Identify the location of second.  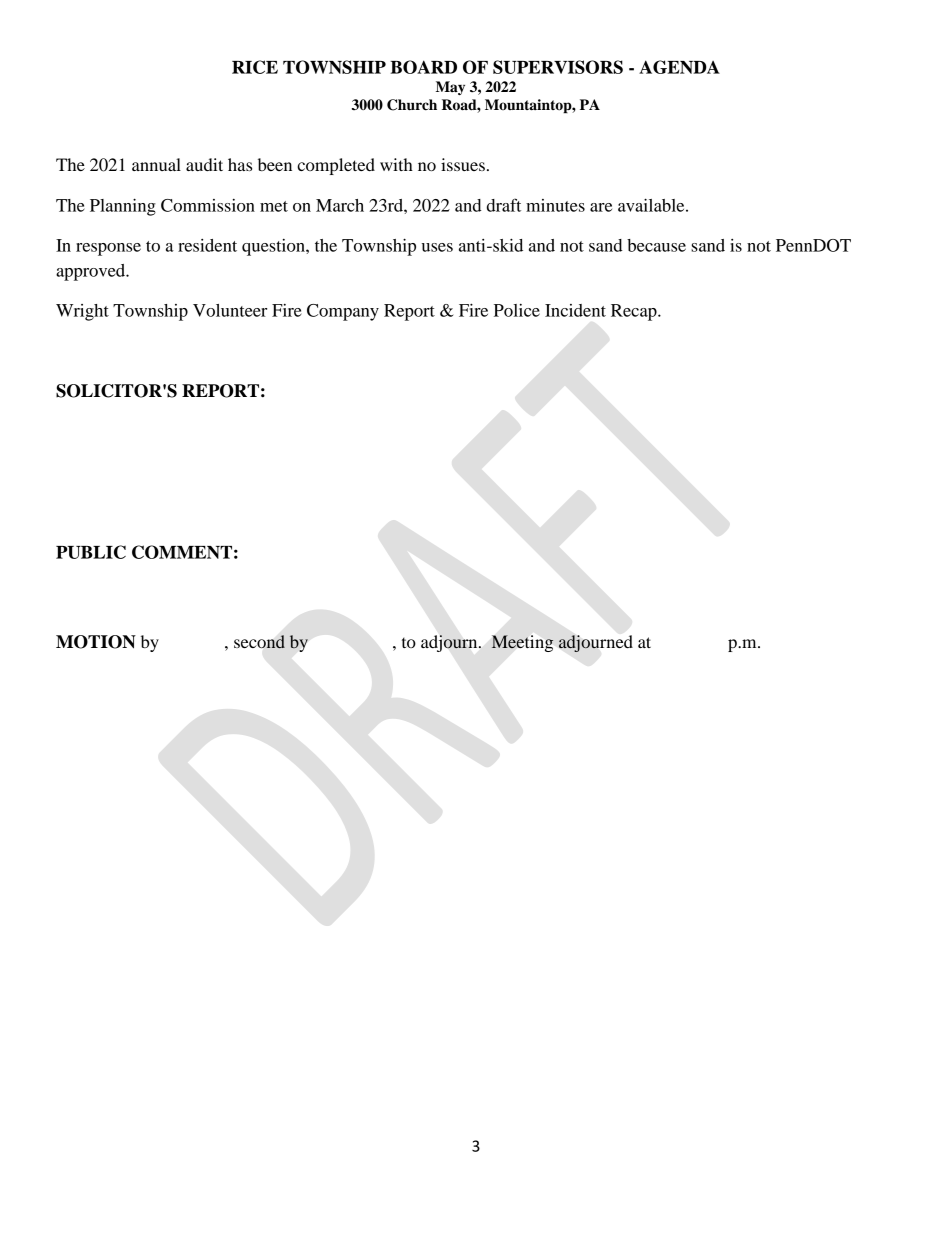
(259, 642).
